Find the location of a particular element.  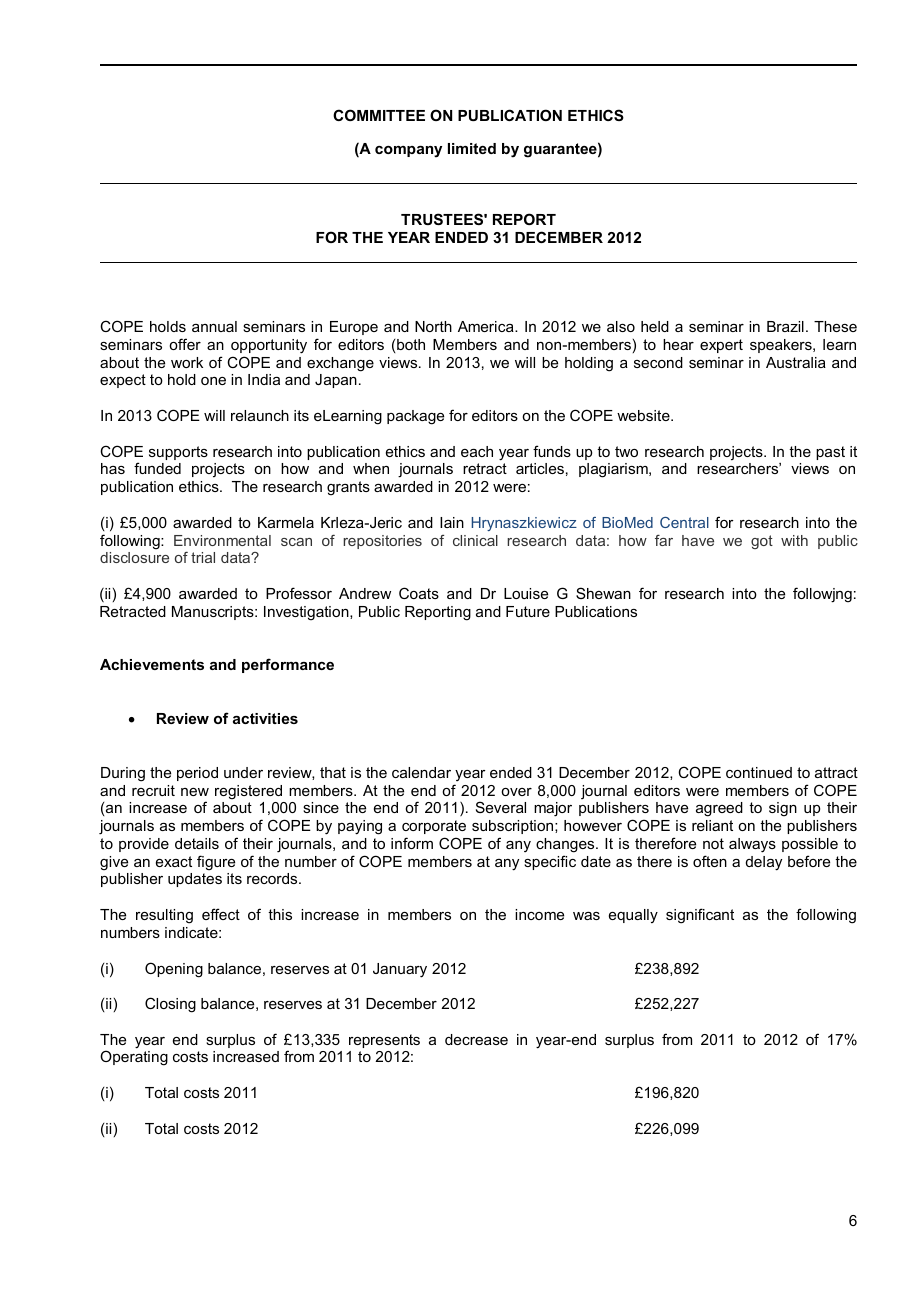

trial is located at coordinates (203, 557).
